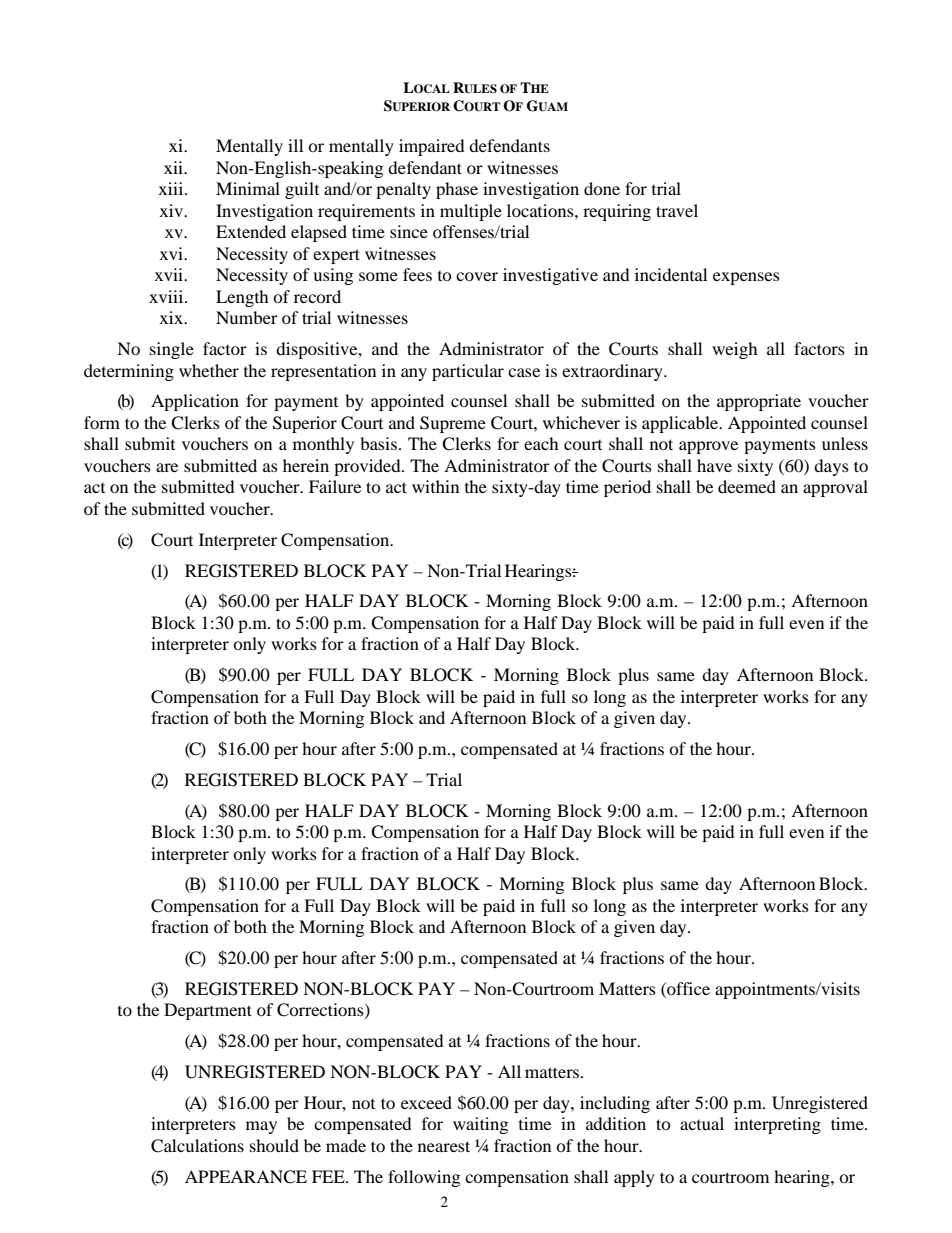 Image resolution: width=952 pixels, height=1233 pixels. What do you see at coordinates (747, 486) in the page?
I see `deemed` at bounding box center [747, 486].
